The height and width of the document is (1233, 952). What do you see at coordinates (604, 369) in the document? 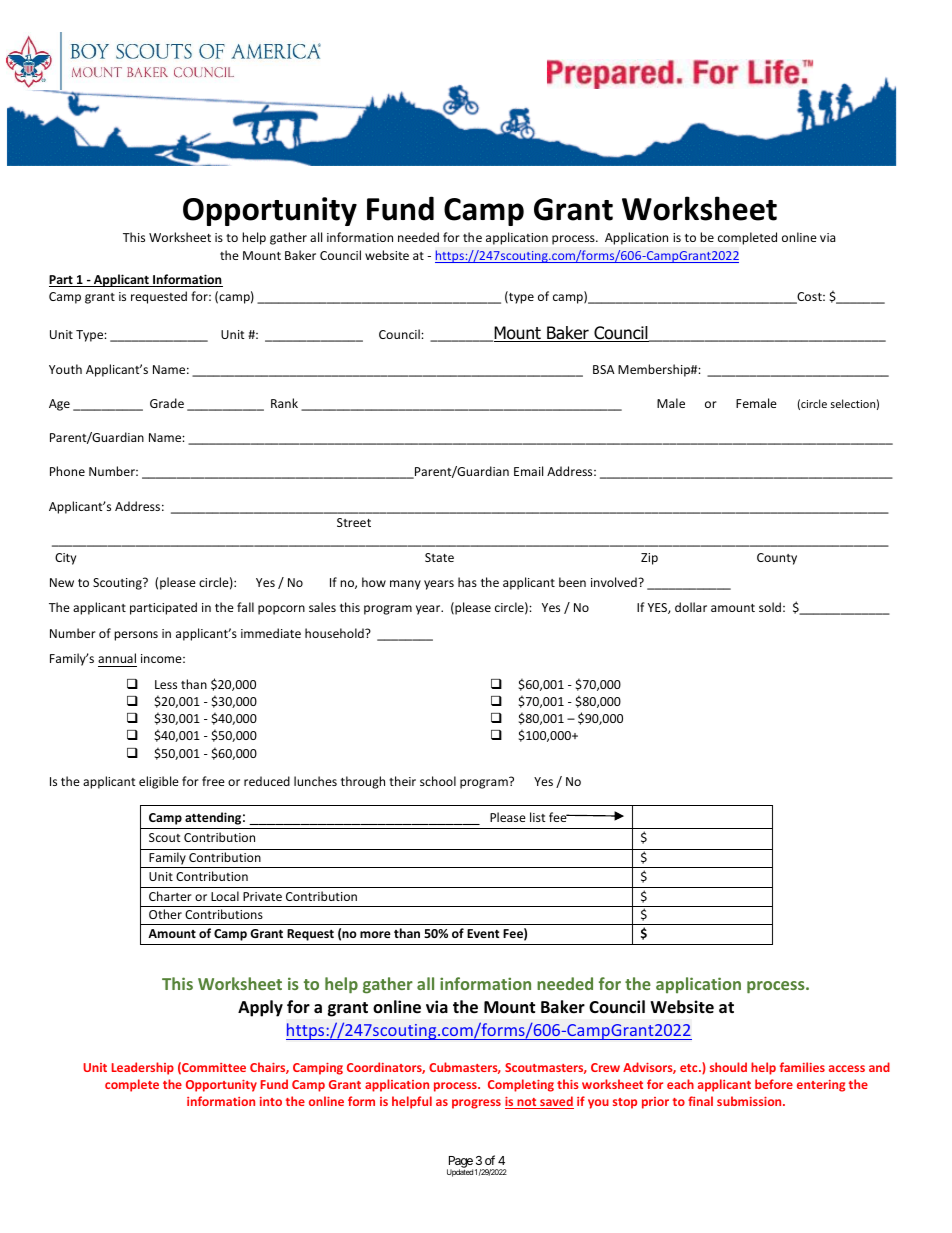
I see `BSA` at bounding box center [604, 369].
